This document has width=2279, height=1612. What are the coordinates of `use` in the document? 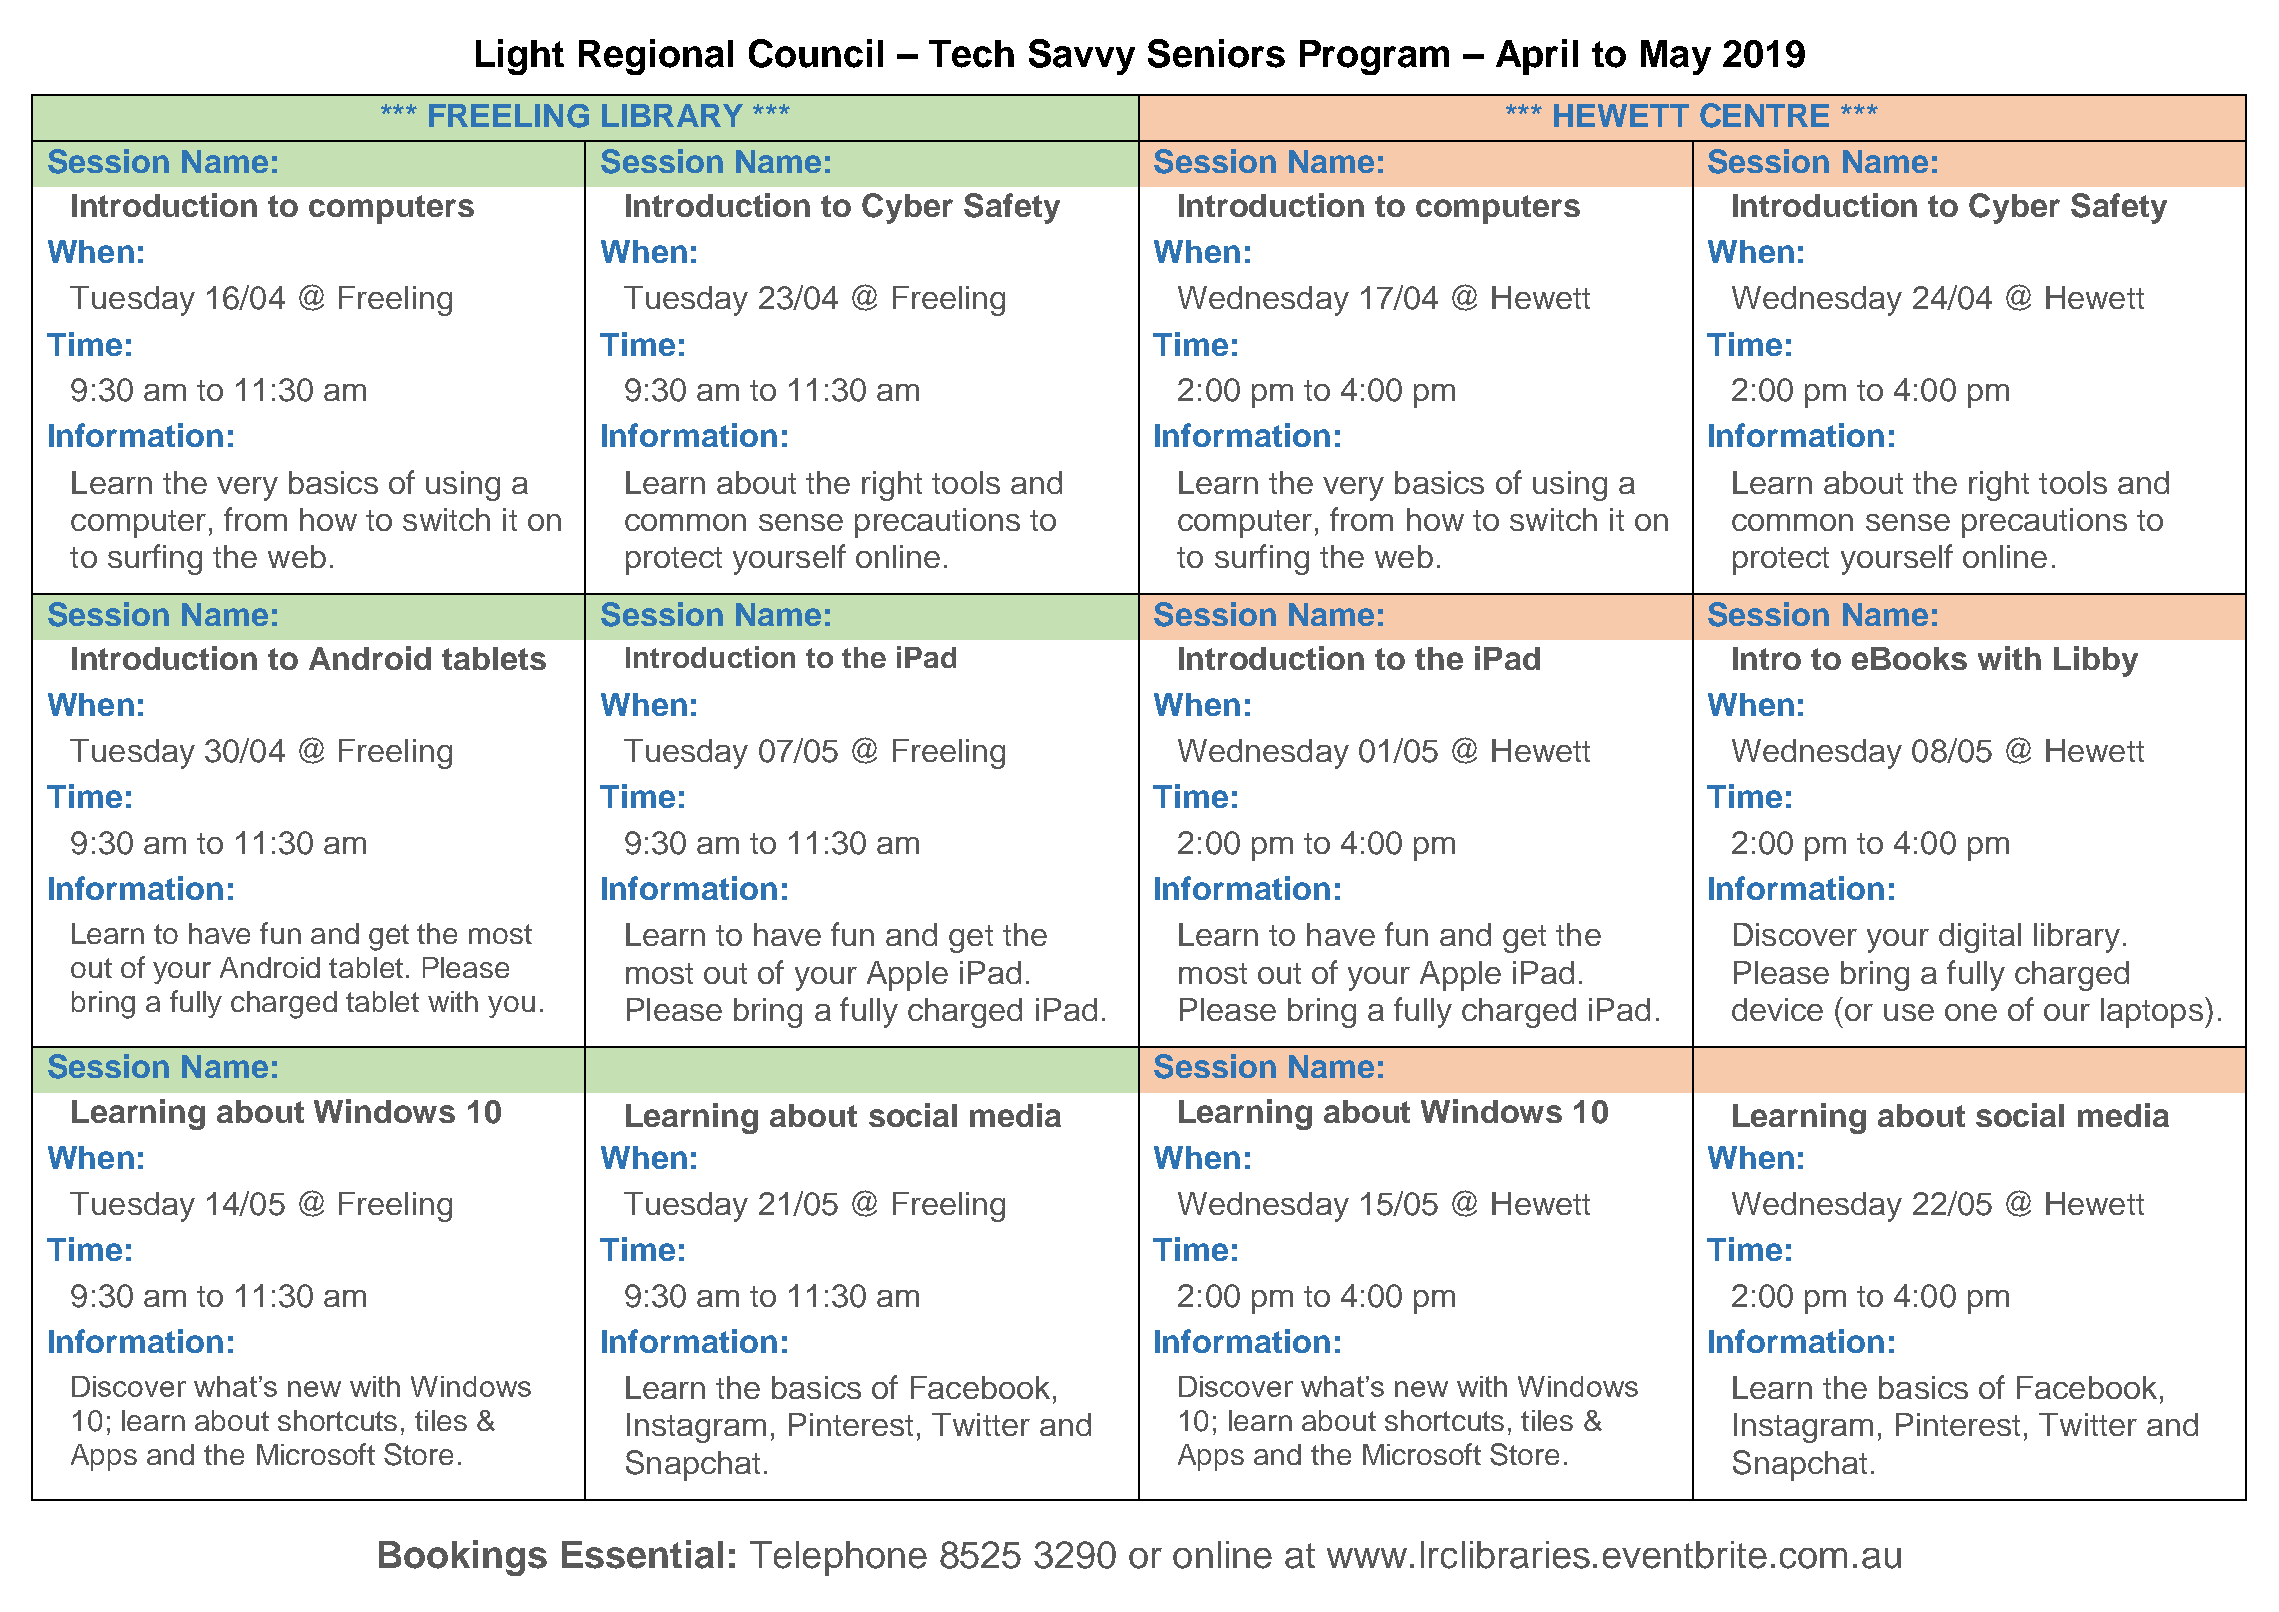 It's located at (1909, 1012).
